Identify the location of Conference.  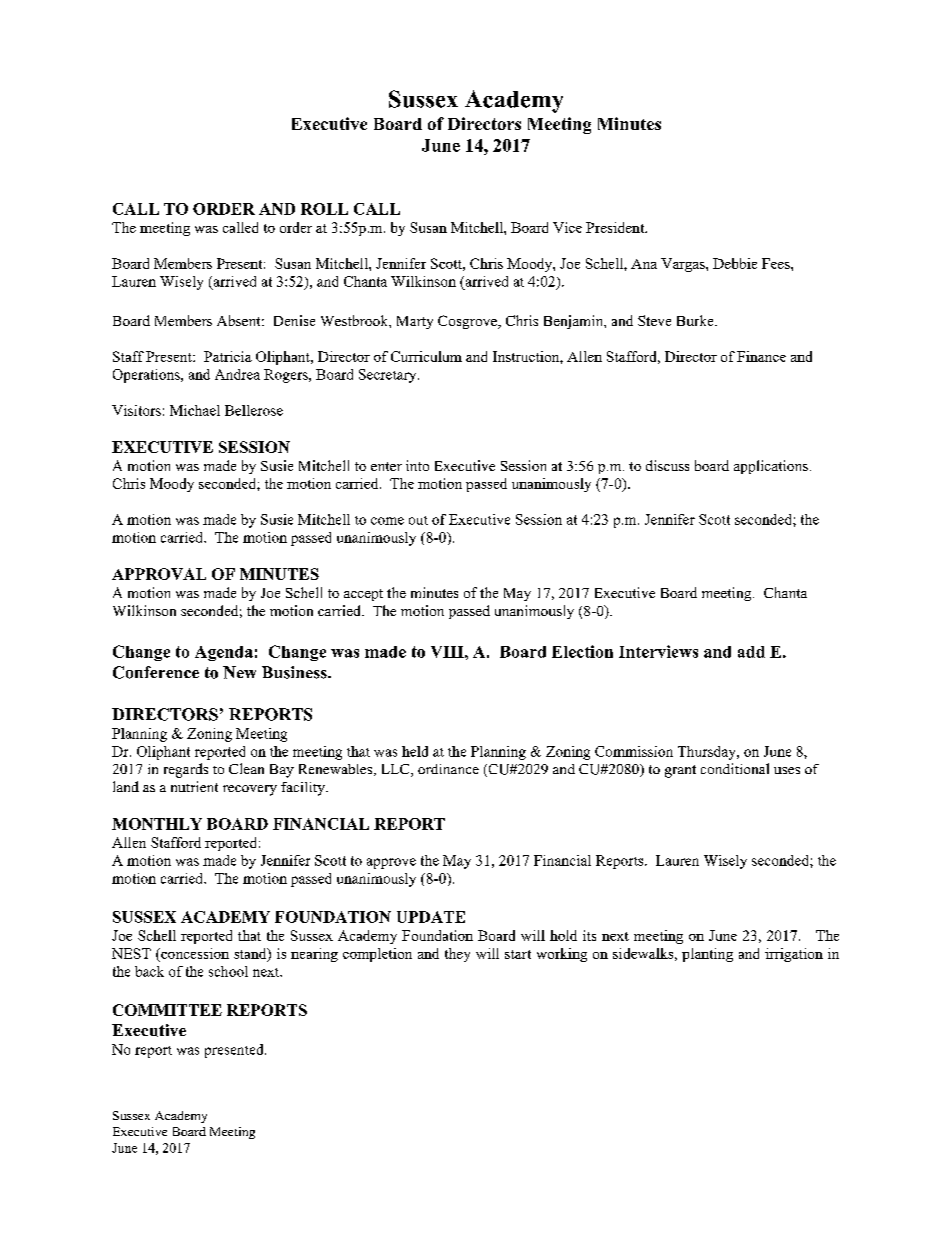
(156, 672).
